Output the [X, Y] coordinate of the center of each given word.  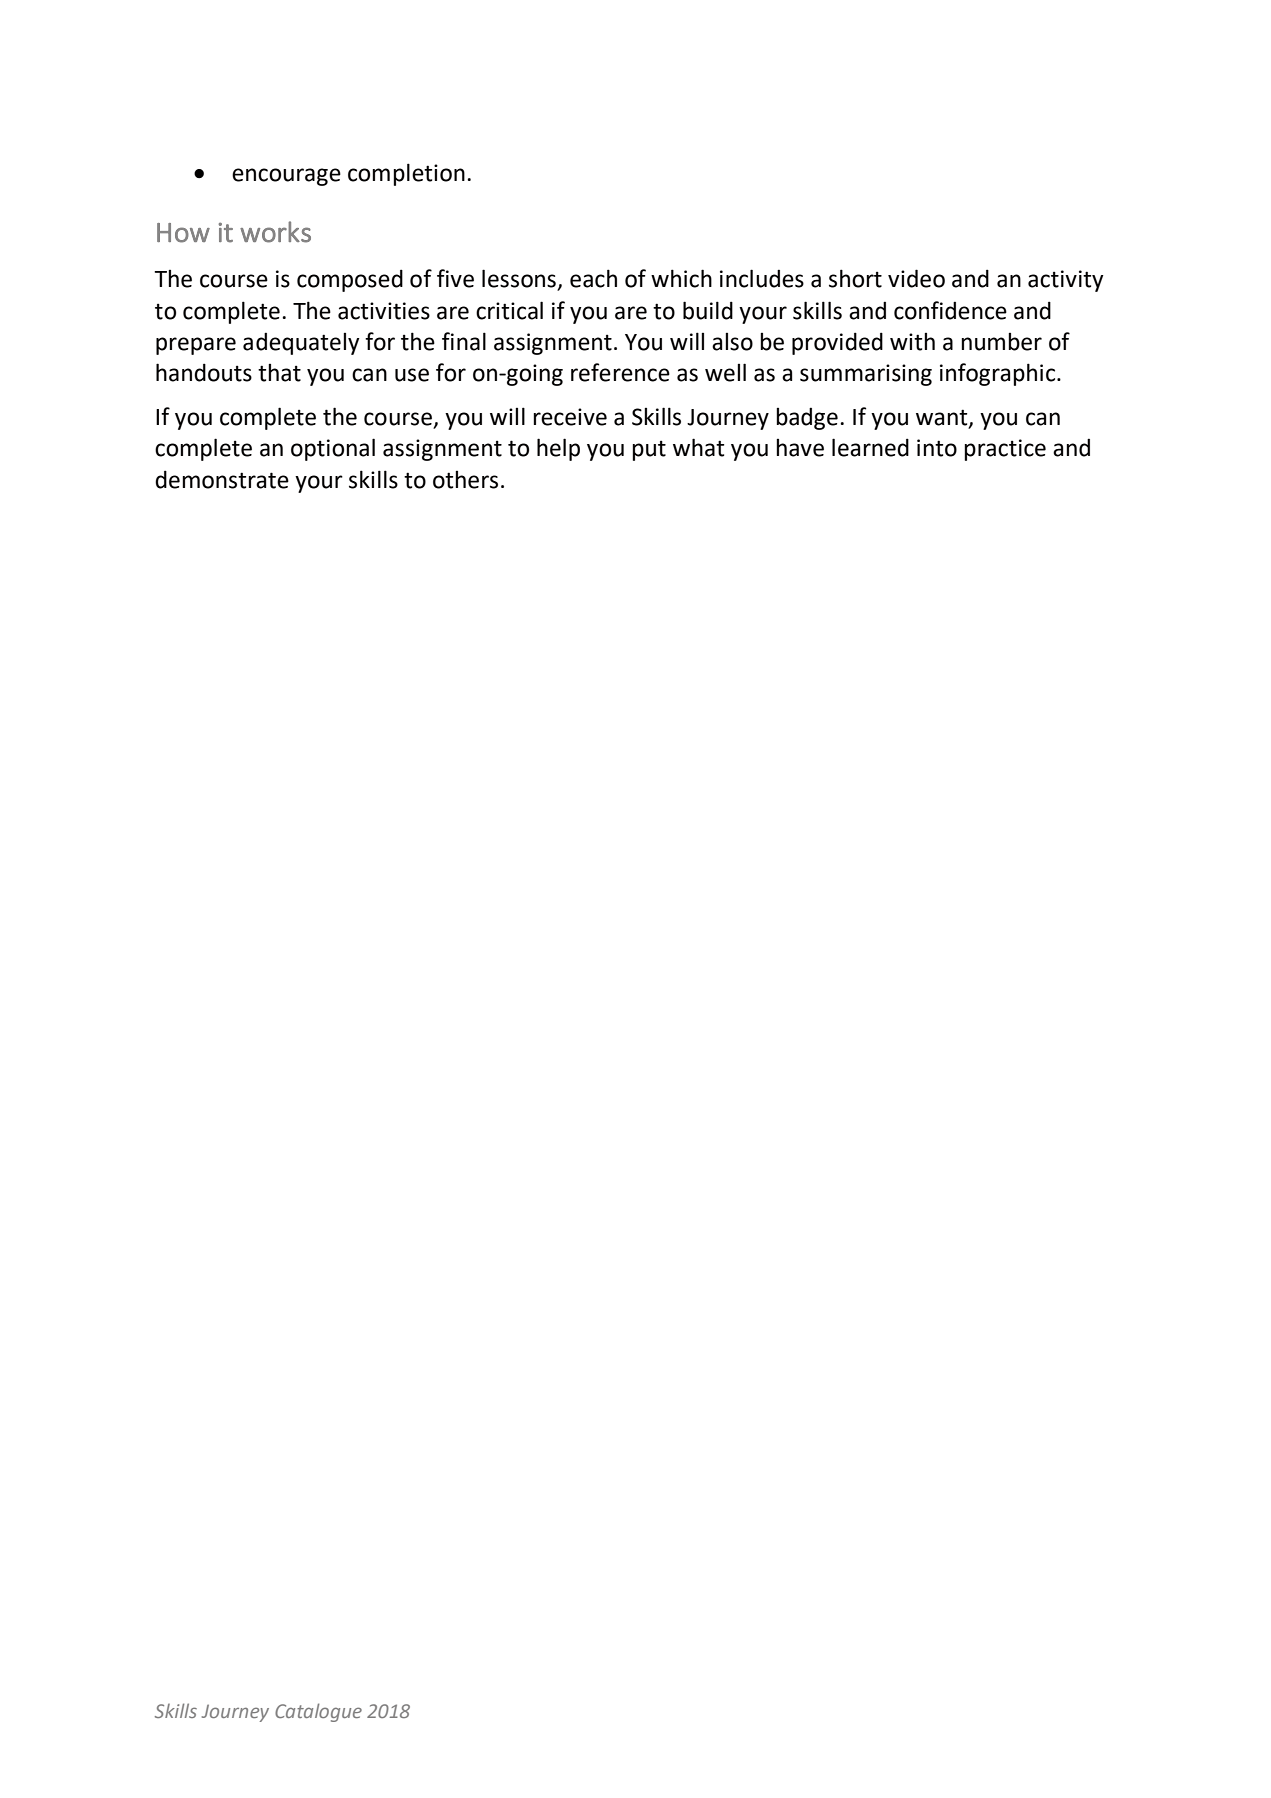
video [916, 278]
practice [1005, 450]
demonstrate [222, 479]
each [593, 278]
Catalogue [318, 1712]
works [275, 232]
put [649, 451]
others [465, 480]
